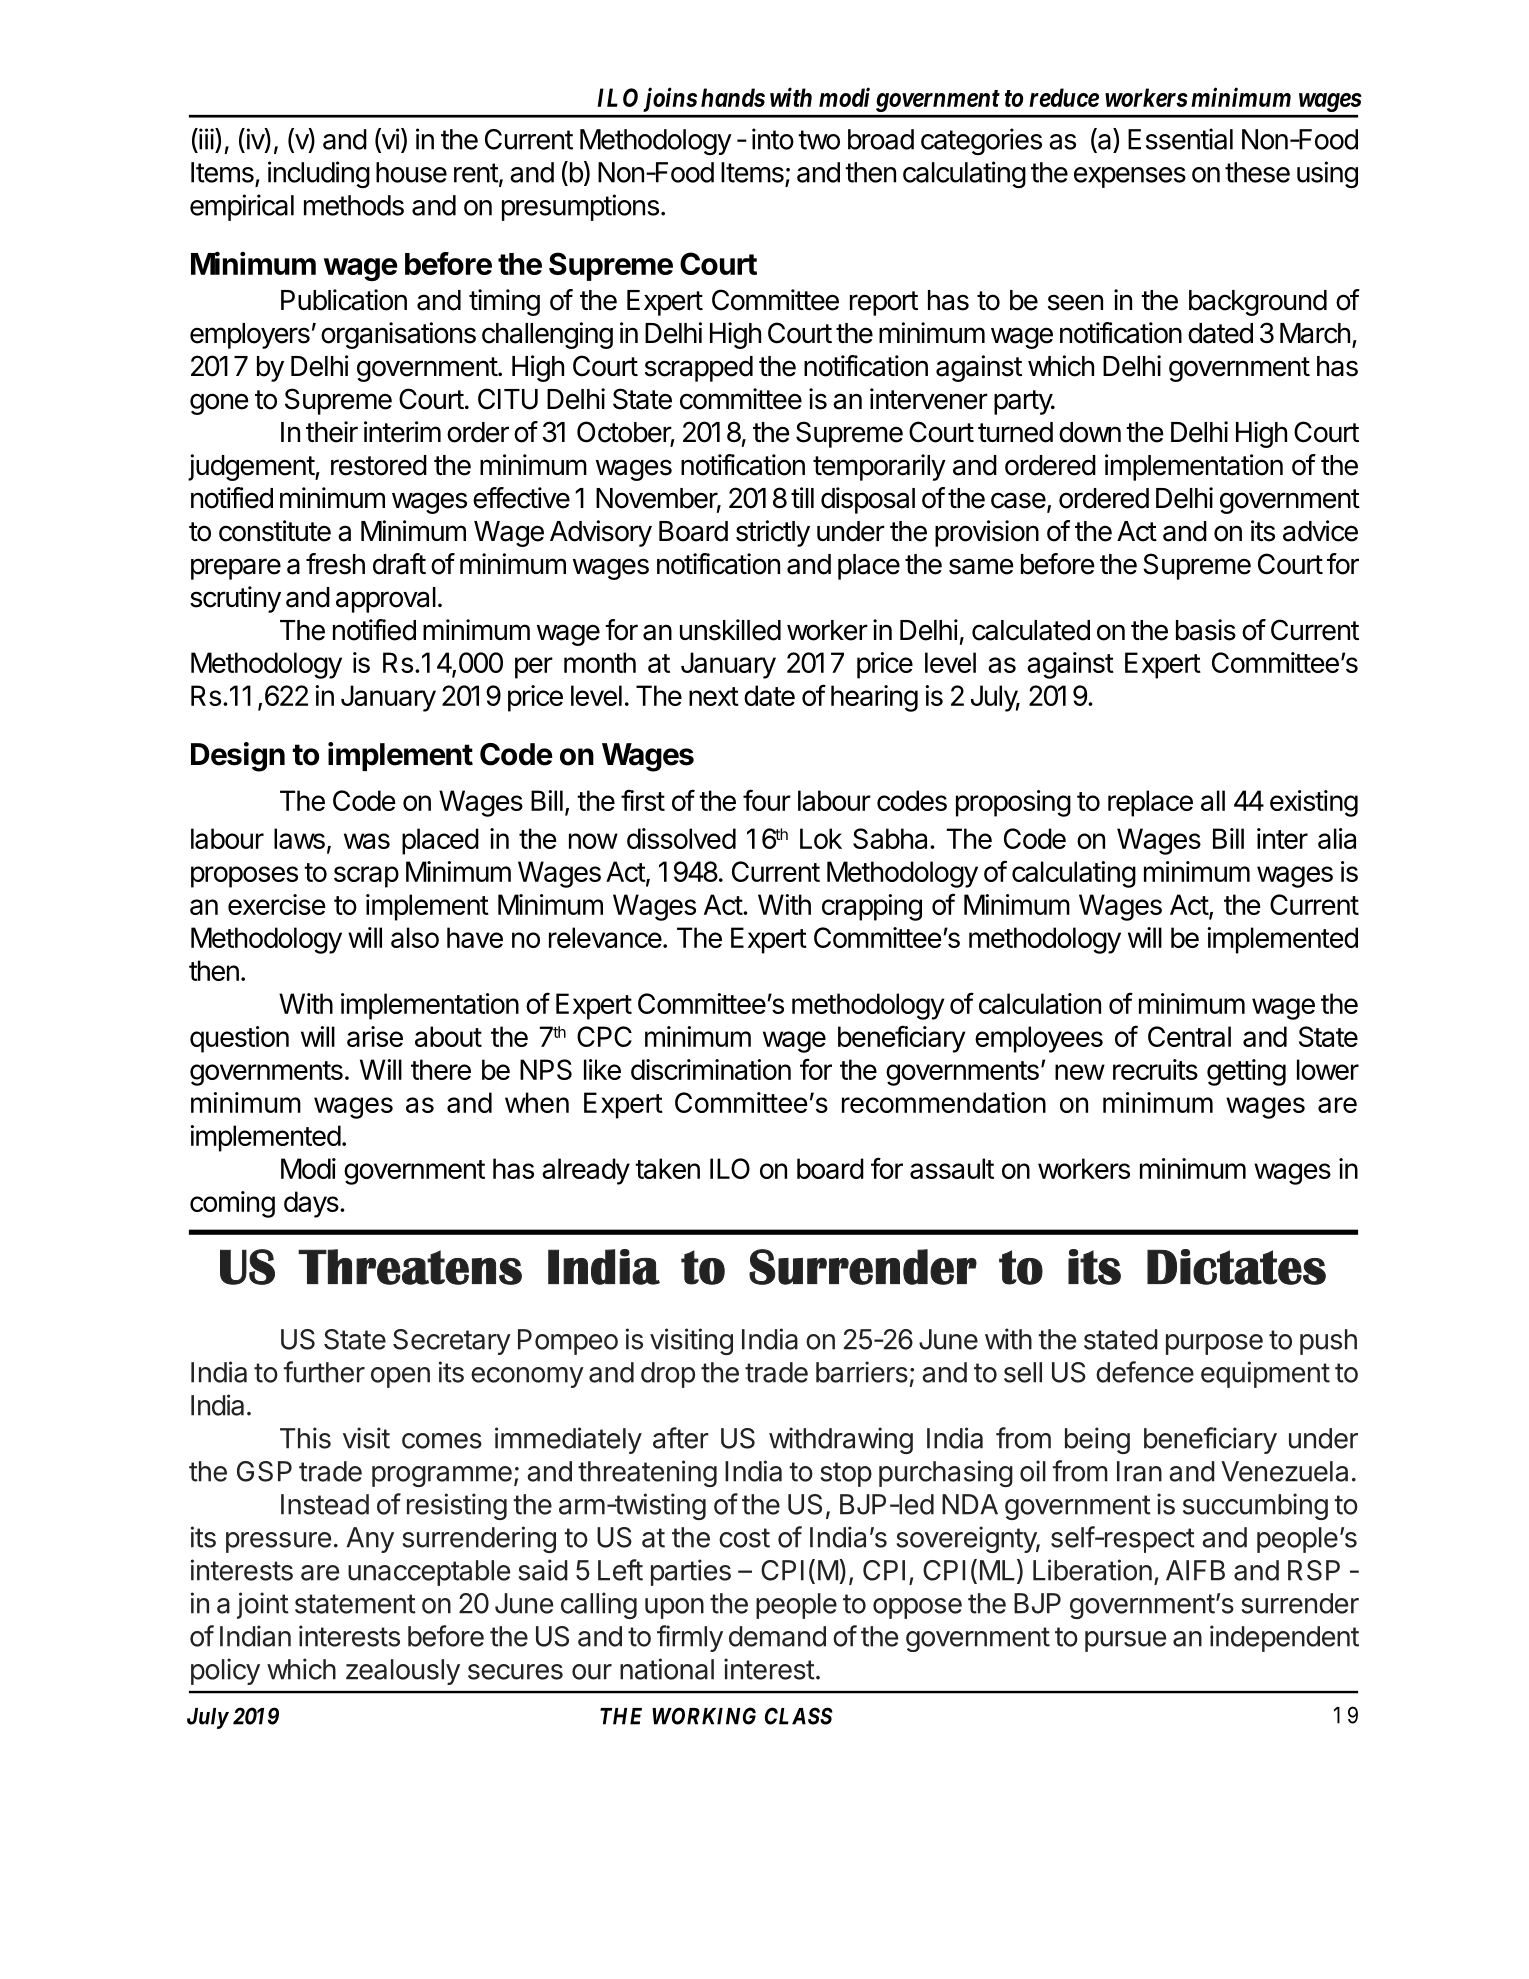  Describe the element at coordinates (1180, 139) in the document. I see `Essential` at that location.
